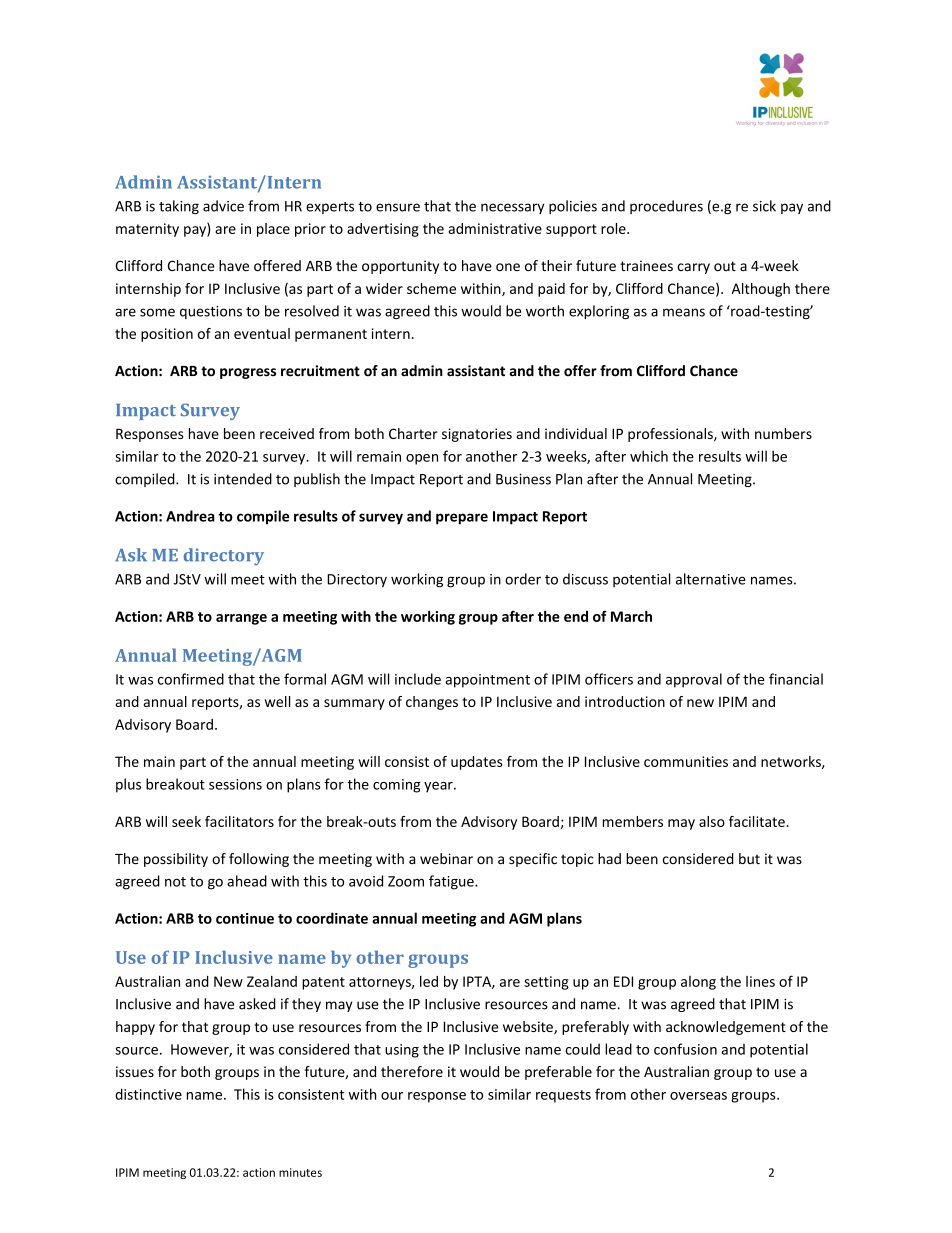  Describe the element at coordinates (248, 373) in the screenshot. I see `progress` at that location.
